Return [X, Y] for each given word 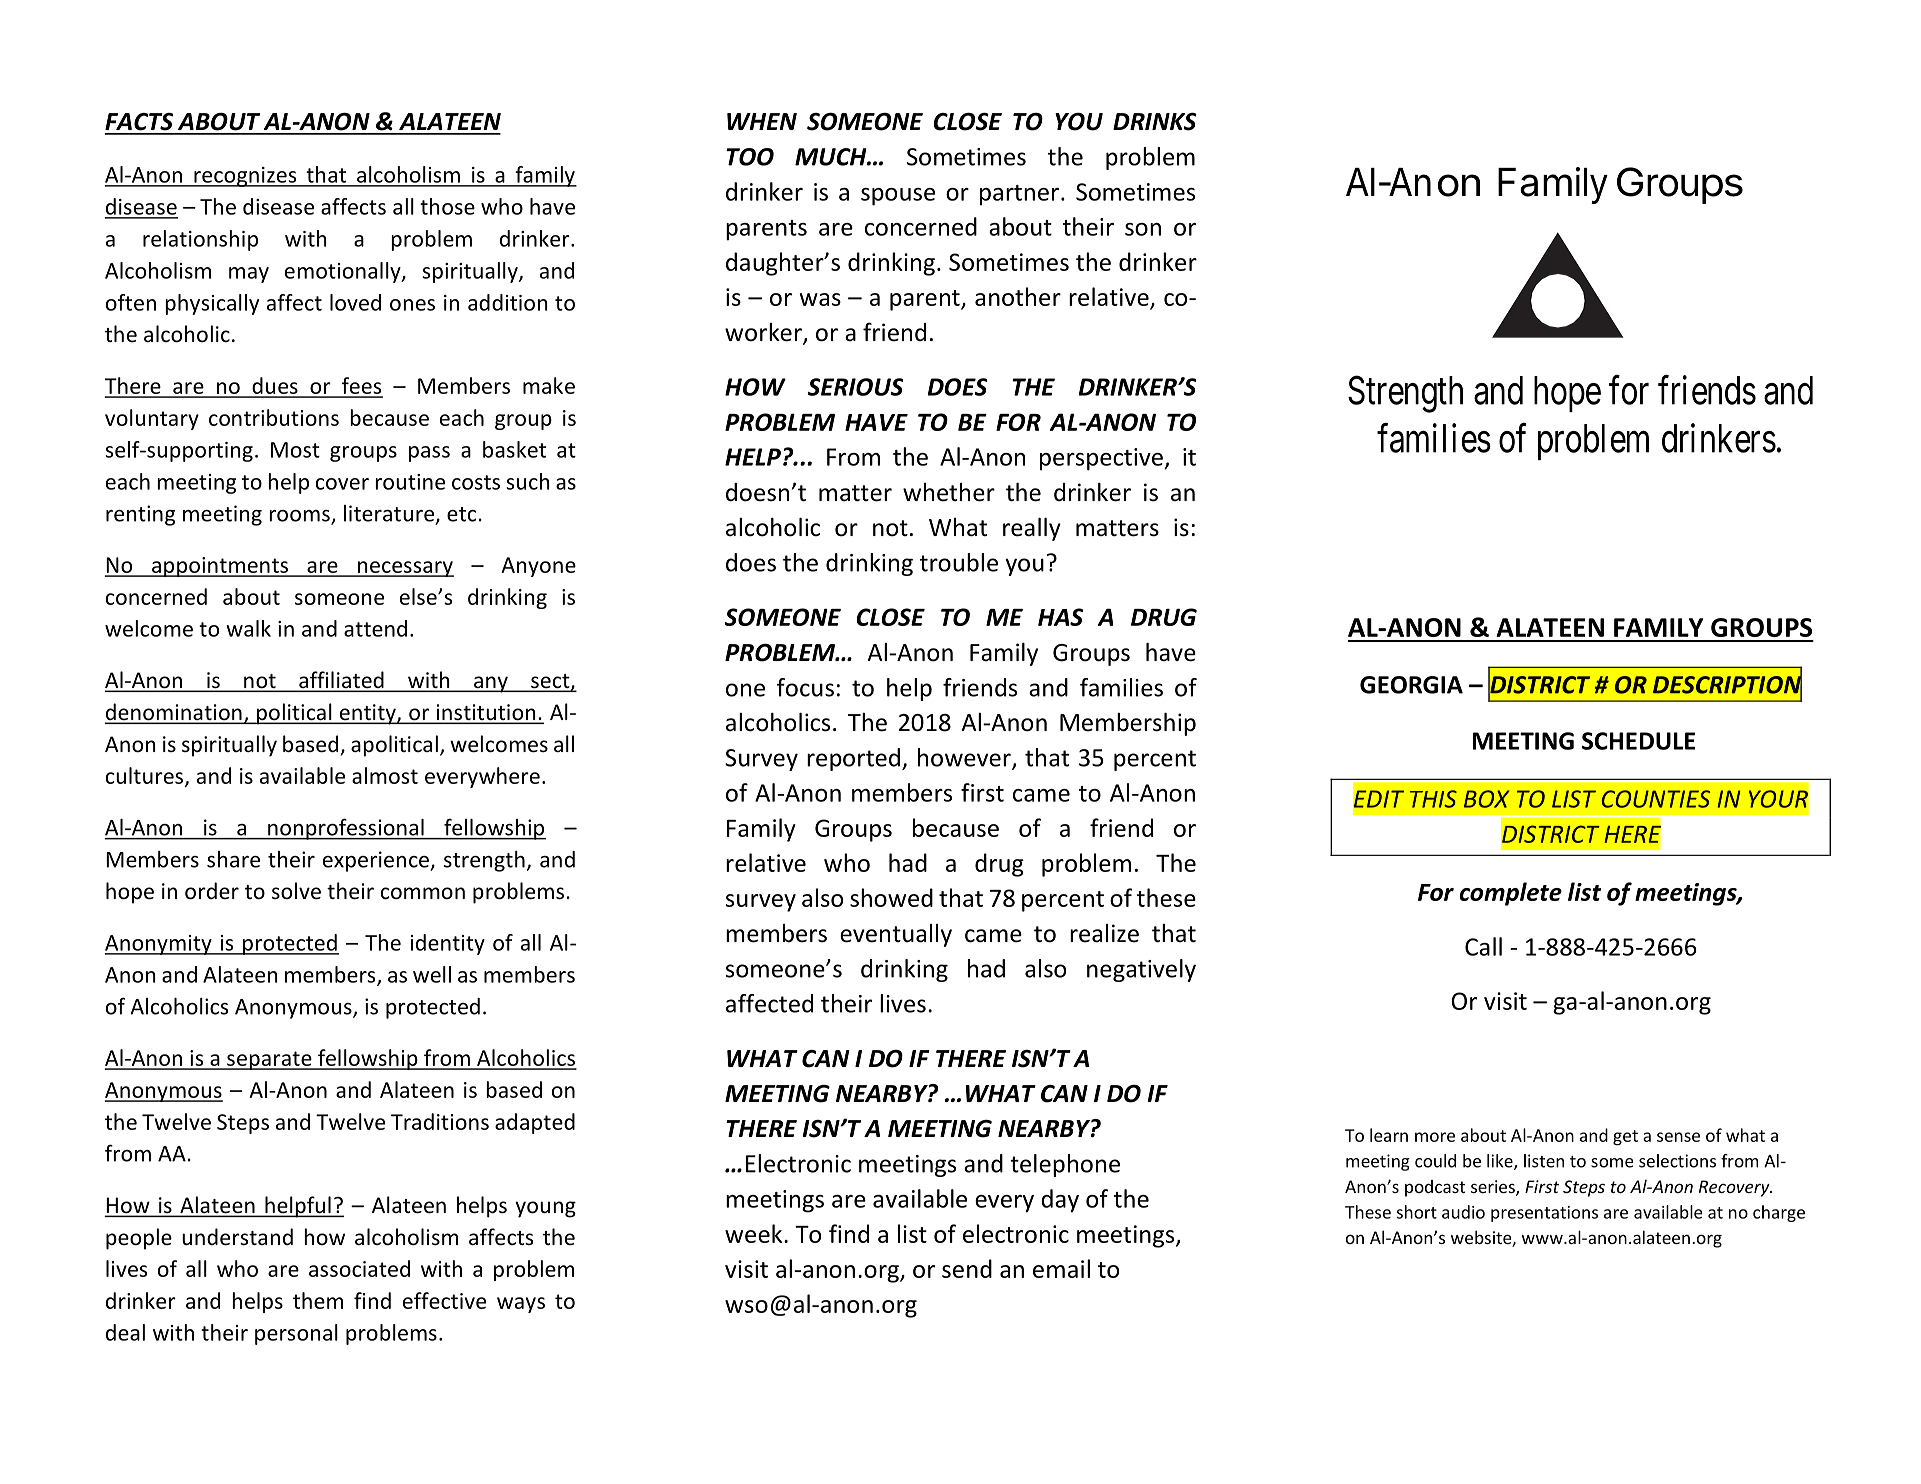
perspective [1102, 459]
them [318, 1300]
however [965, 758]
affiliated [341, 681]
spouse [898, 197]
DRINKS [1155, 121]
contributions [274, 417]
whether [949, 492]
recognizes [245, 177]
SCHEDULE [1638, 741]
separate [269, 1060]
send [967, 1268]
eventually [896, 935]
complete [1510, 894]
